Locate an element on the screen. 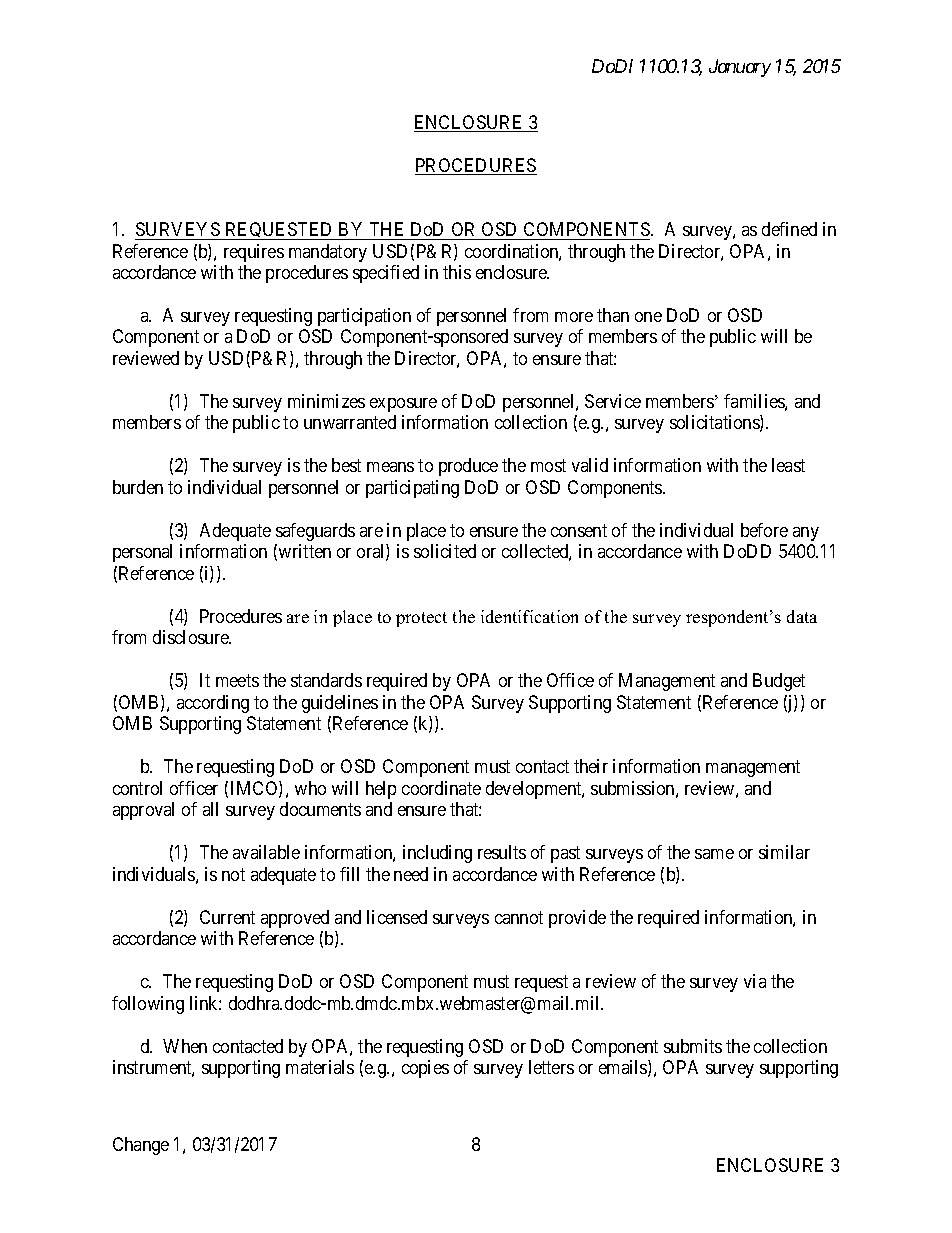  data is located at coordinates (802, 616).
